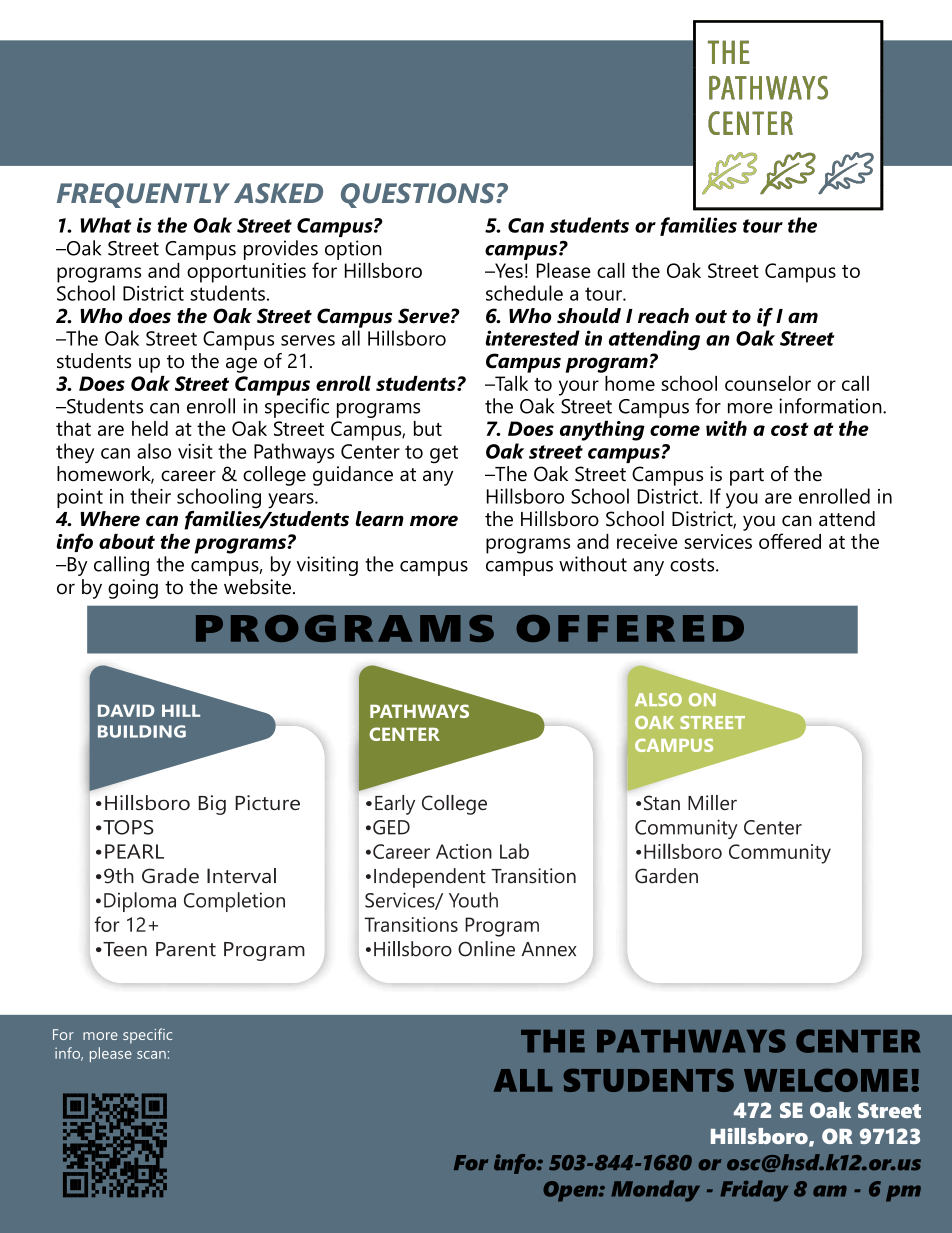  Describe the element at coordinates (151, 1055) in the image. I see `scan` at that location.
